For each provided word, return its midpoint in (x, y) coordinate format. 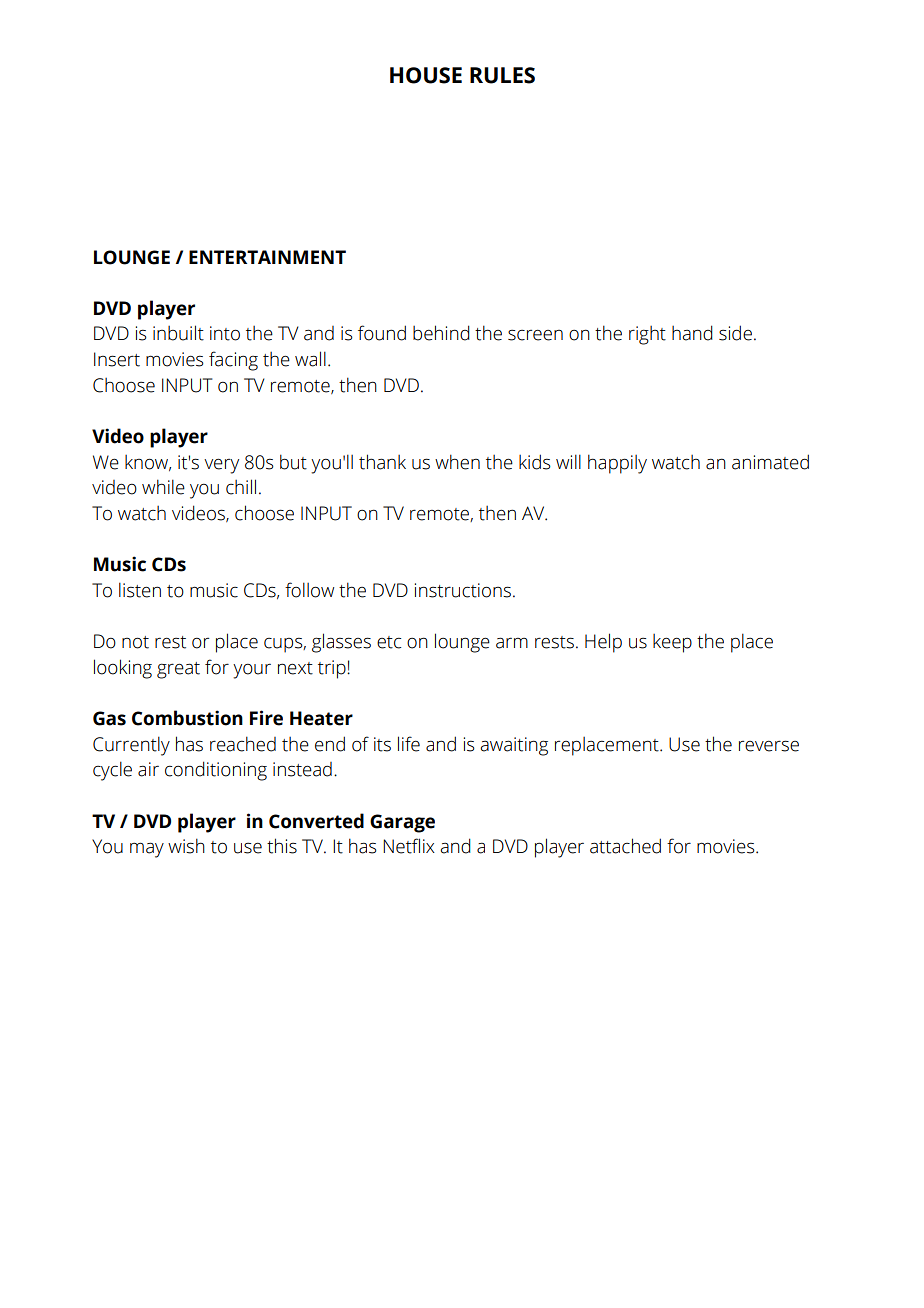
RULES (502, 75)
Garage (402, 823)
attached (625, 846)
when (457, 462)
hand (692, 333)
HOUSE (426, 75)
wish (186, 846)
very (221, 466)
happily (617, 464)
